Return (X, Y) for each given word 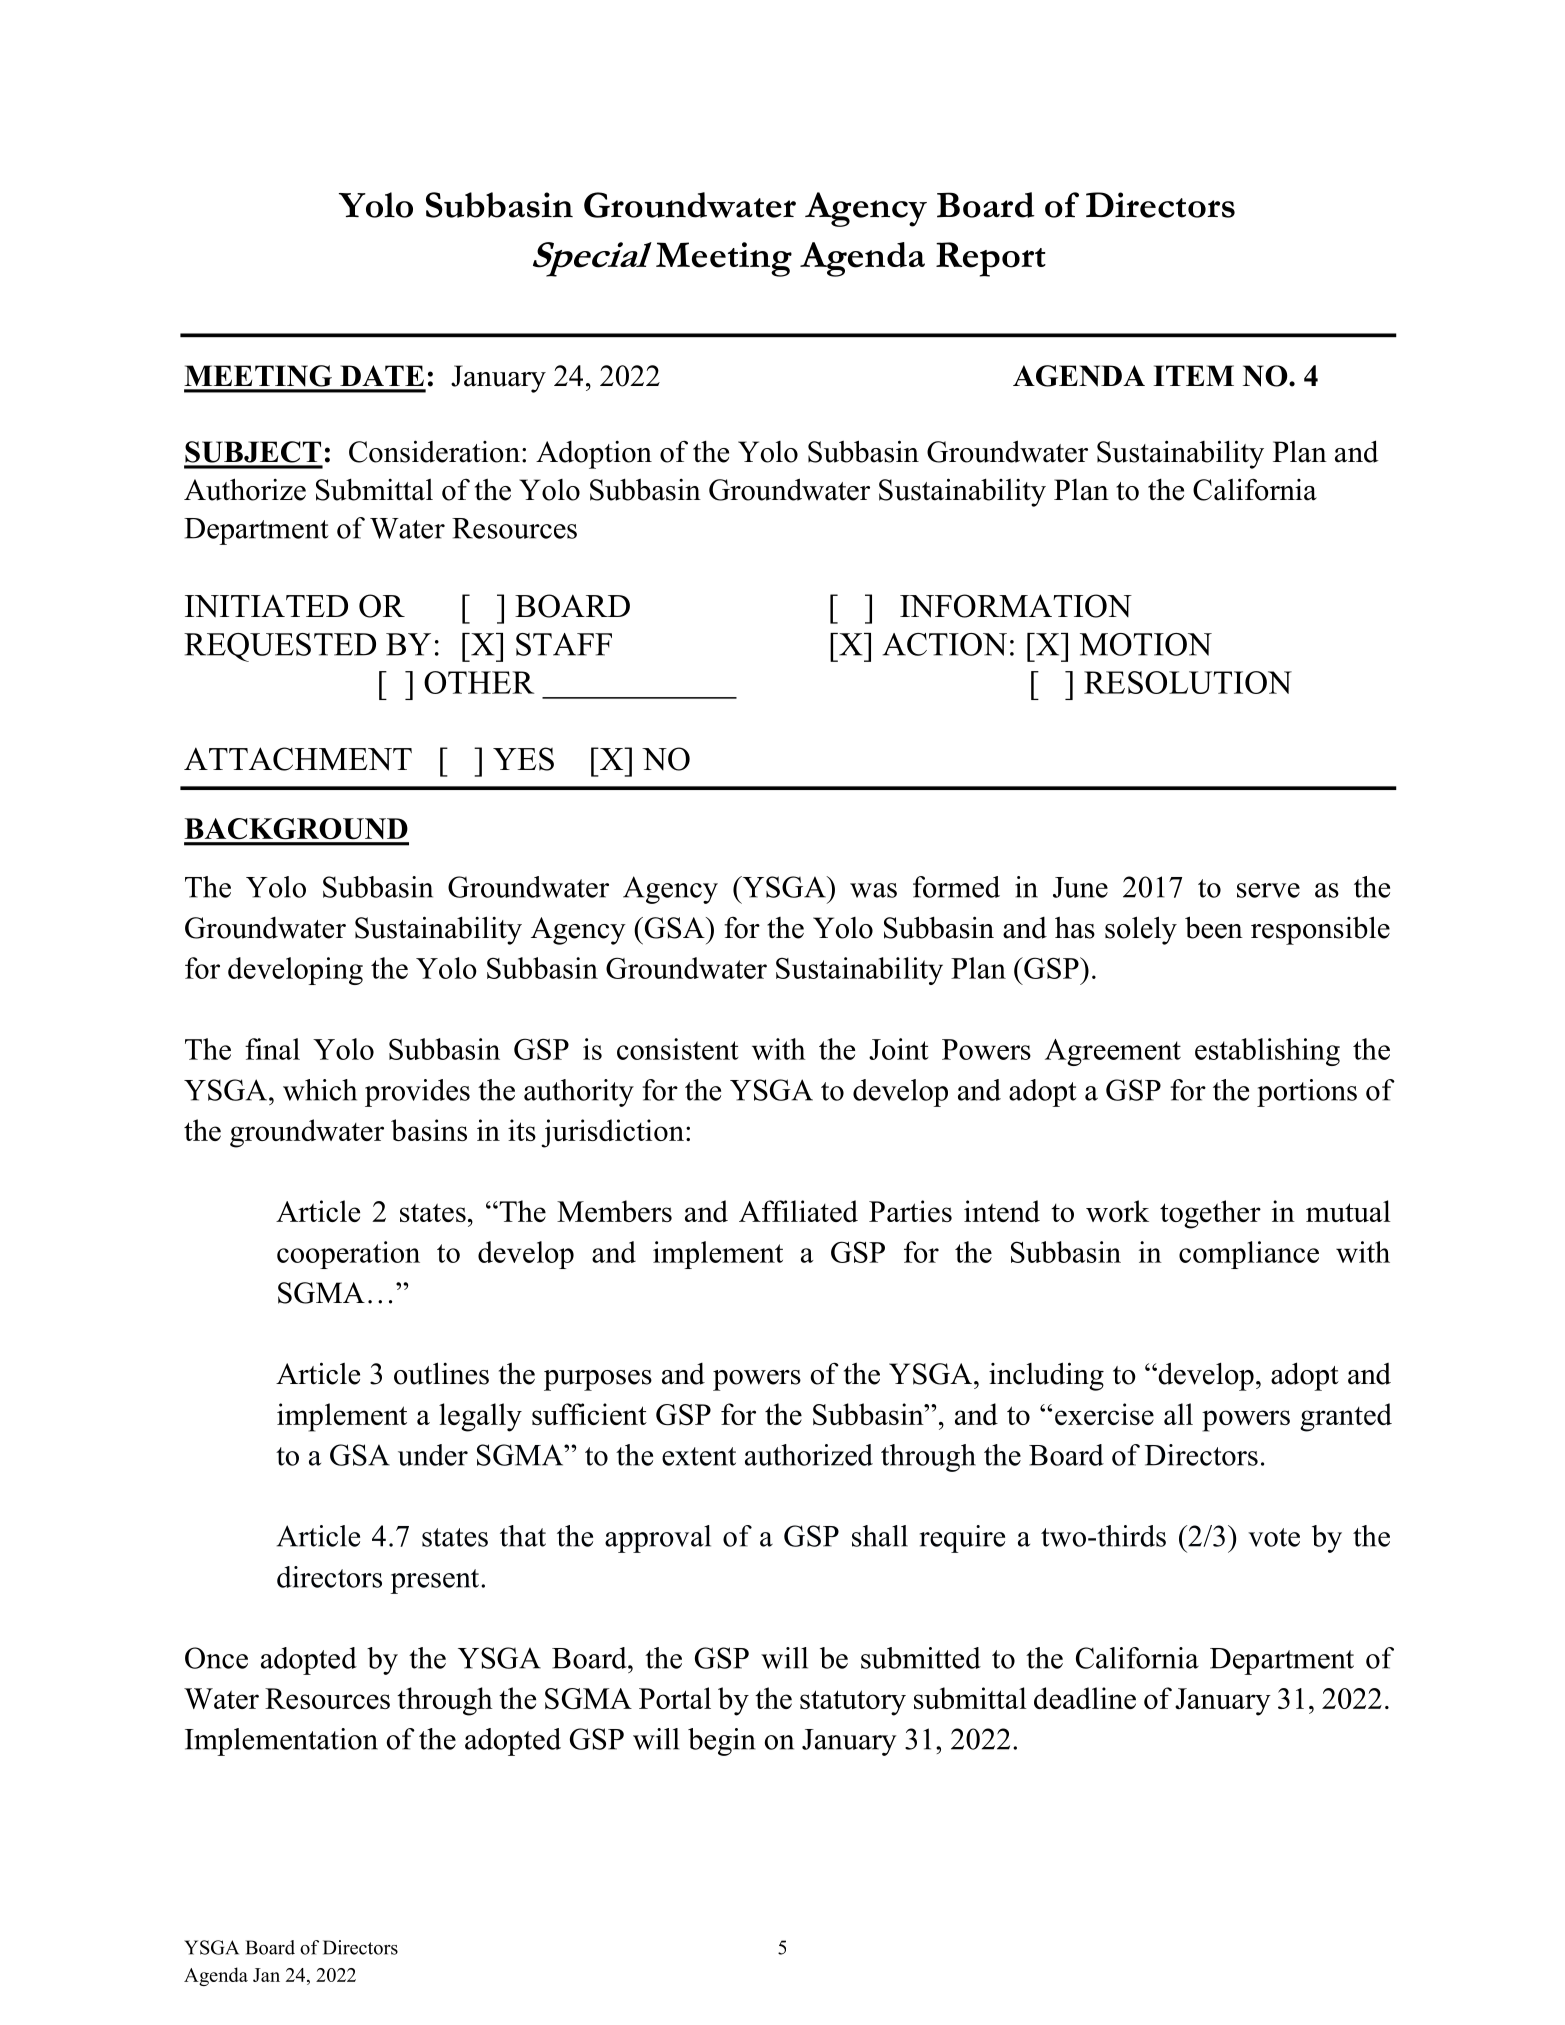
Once (216, 1658)
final (272, 1049)
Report (991, 259)
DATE (382, 375)
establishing (1267, 1052)
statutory (853, 1703)
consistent (678, 1049)
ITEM (1193, 375)
